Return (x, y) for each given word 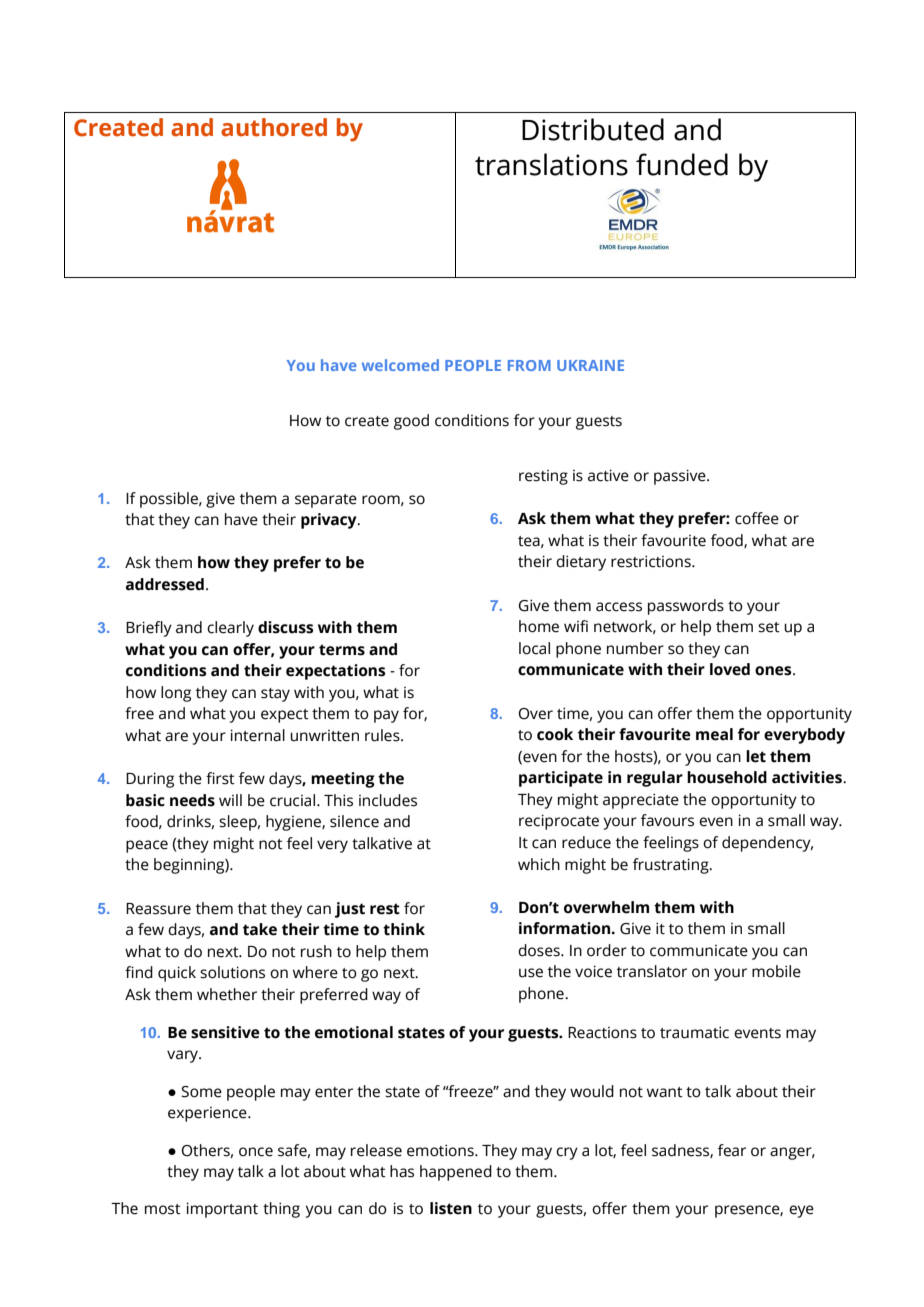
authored (274, 127)
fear (732, 1150)
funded (682, 164)
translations (551, 164)
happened (456, 1173)
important (222, 1210)
